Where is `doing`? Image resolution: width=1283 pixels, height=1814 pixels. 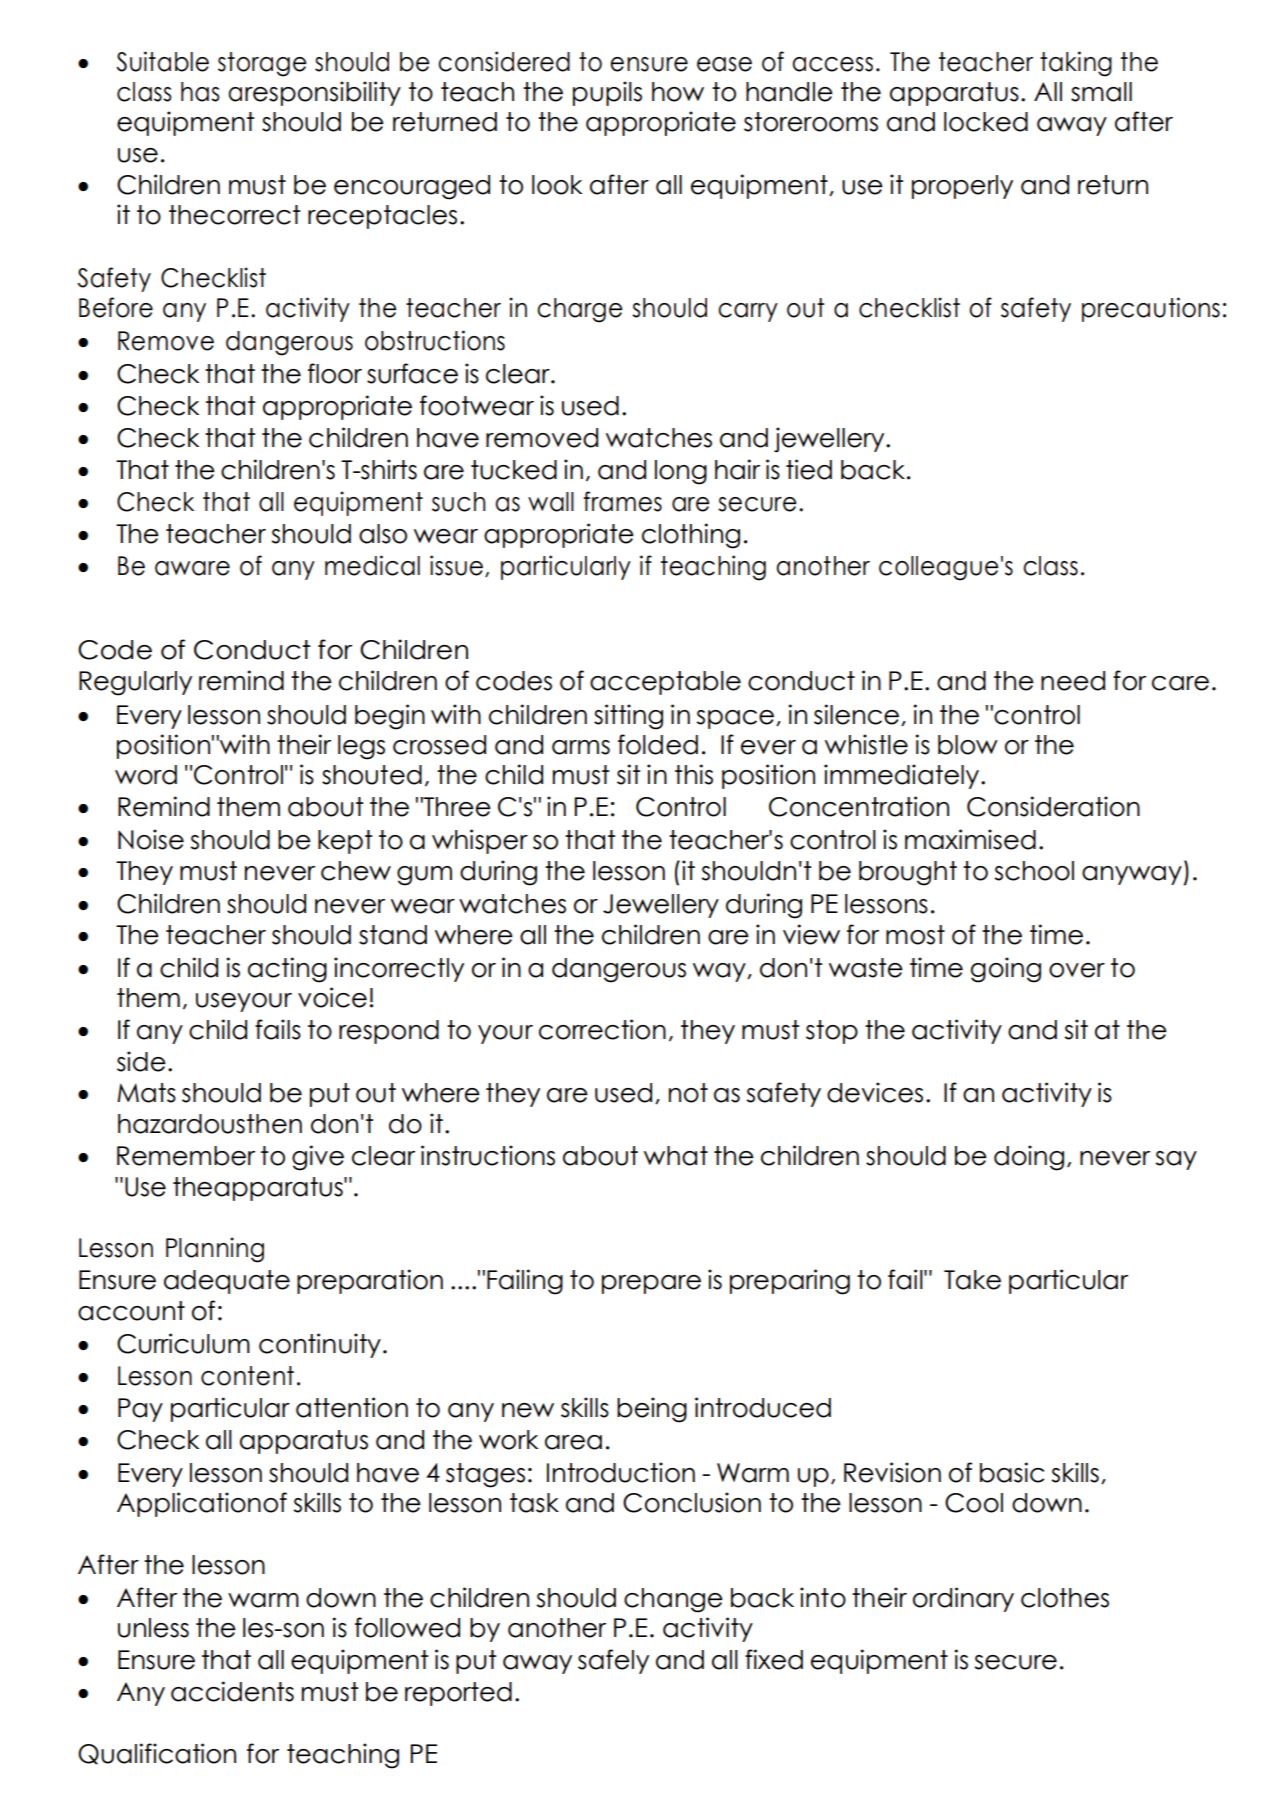 doing is located at coordinates (1029, 1158).
